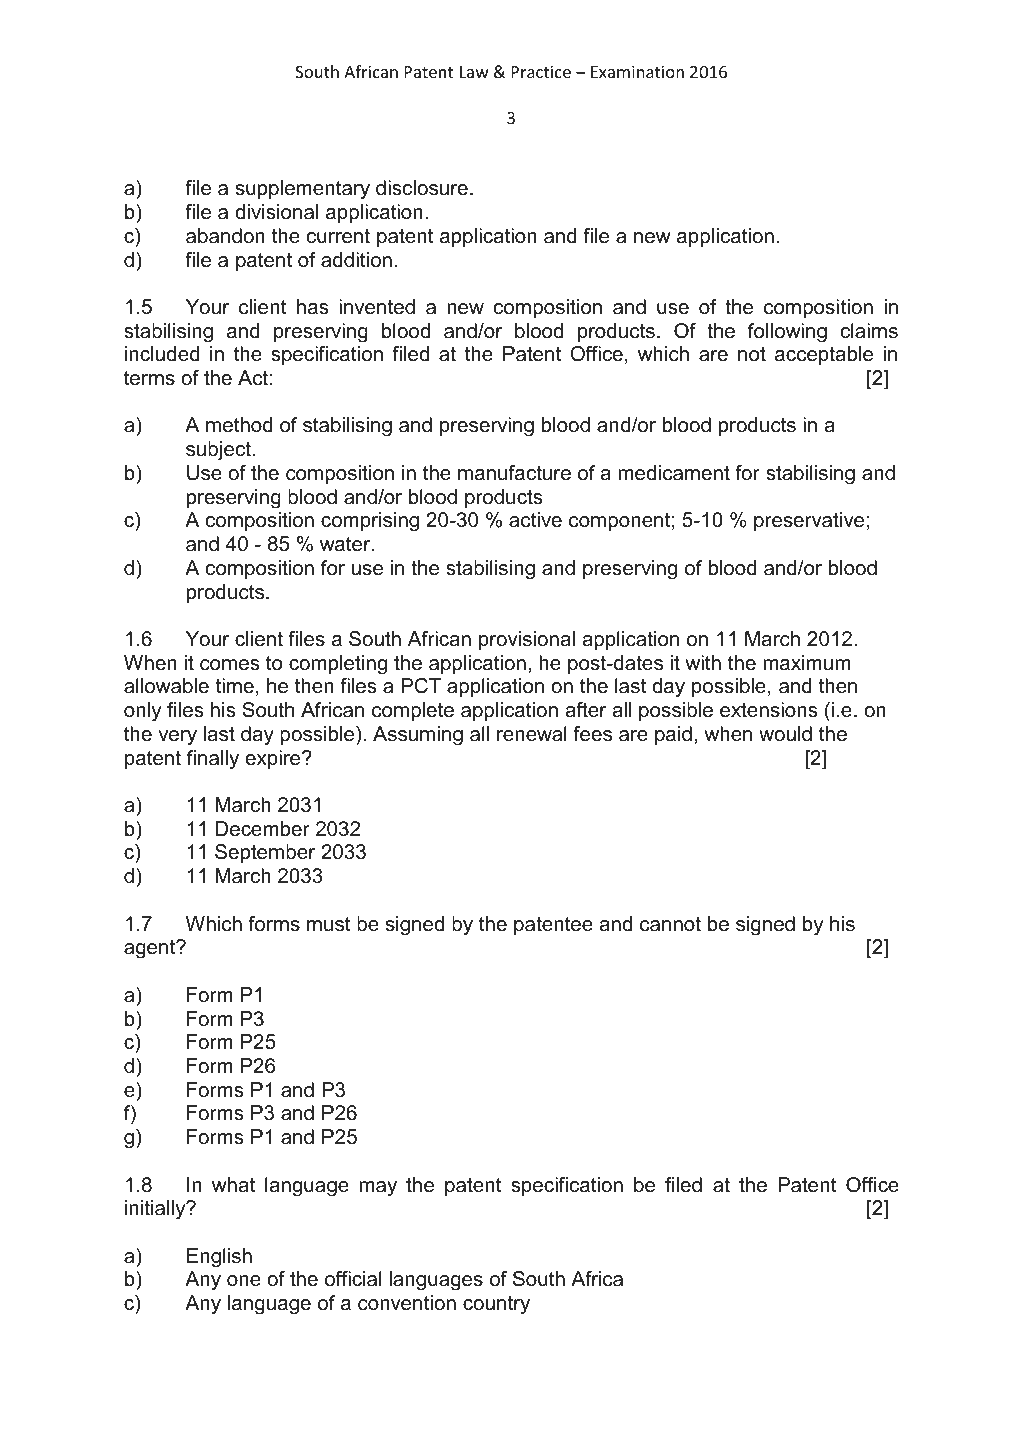 The height and width of the screenshot is (1447, 1023). Describe the element at coordinates (474, 72) in the screenshot. I see `Law` at that location.
